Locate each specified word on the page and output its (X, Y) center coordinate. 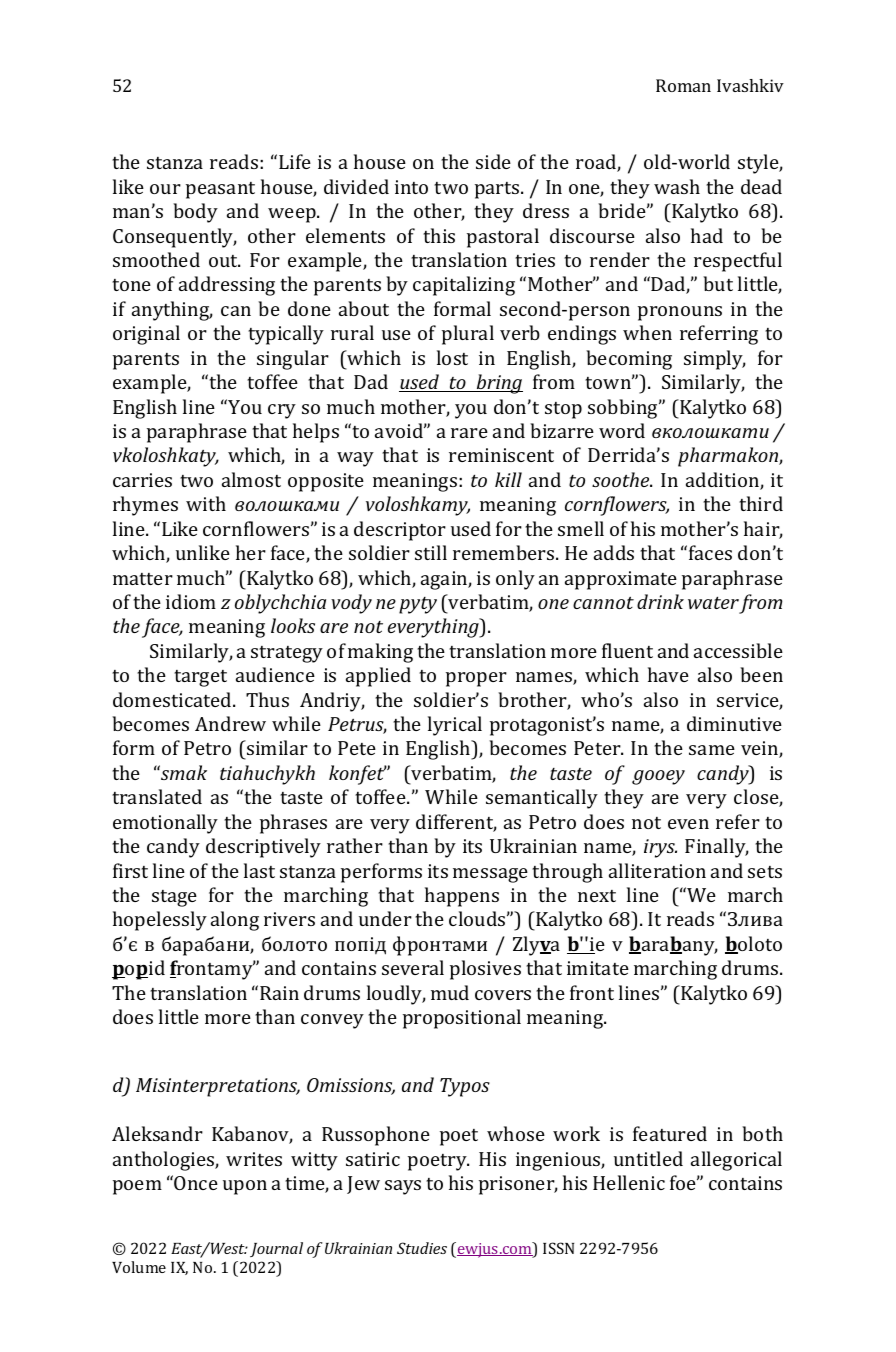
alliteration (657, 870)
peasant (220, 190)
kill (508, 479)
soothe (622, 479)
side (493, 161)
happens (462, 897)
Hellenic (629, 1182)
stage (174, 898)
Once (196, 1183)
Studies (422, 1248)
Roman (683, 85)
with (206, 503)
